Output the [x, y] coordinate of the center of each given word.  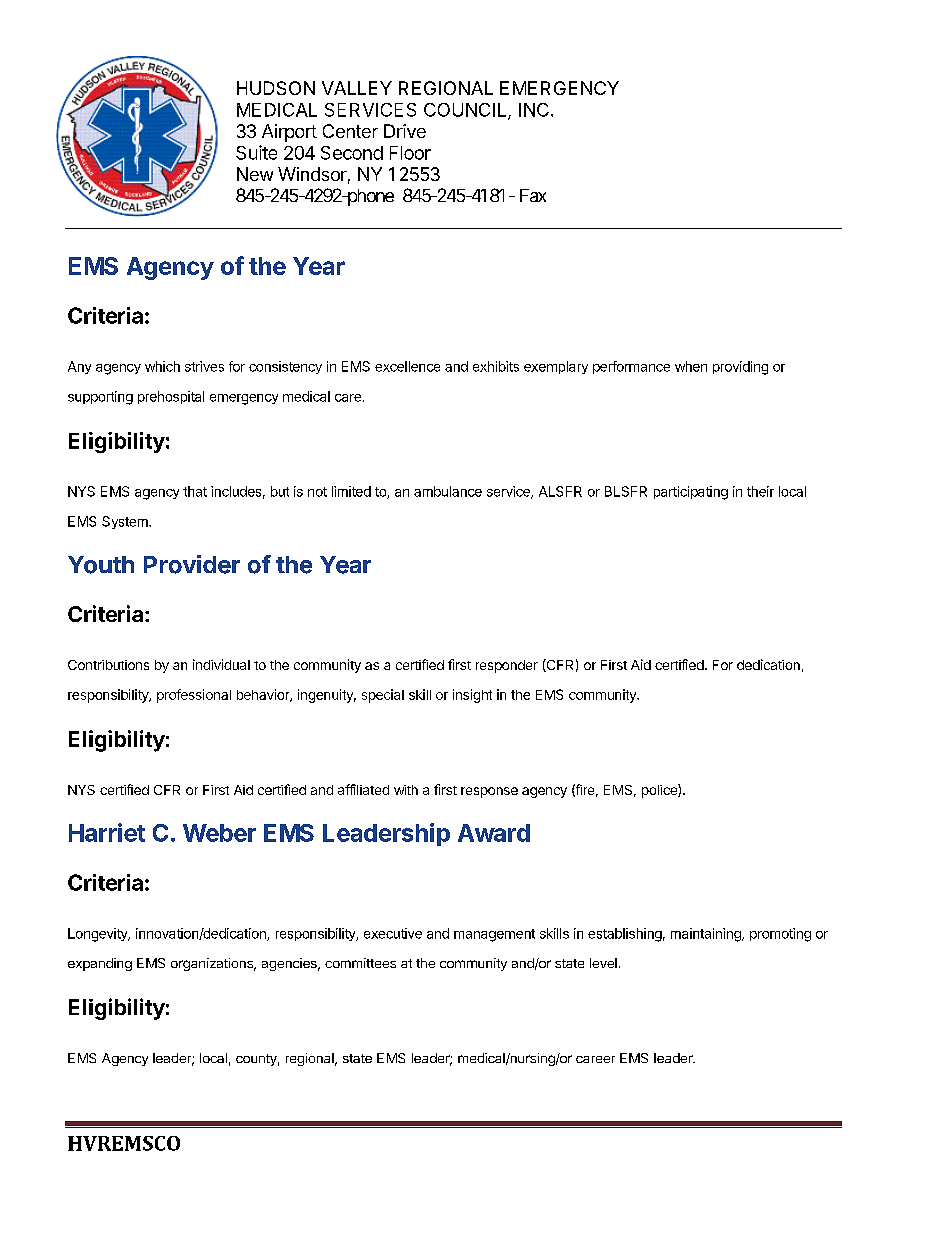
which [162, 366]
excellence [407, 366]
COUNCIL [466, 111]
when [691, 366]
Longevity [99, 935]
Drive [405, 131]
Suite [256, 152]
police [660, 791]
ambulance [448, 491]
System [126, 522]
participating [691, 493]
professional [194, 696]
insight [472, 696]
